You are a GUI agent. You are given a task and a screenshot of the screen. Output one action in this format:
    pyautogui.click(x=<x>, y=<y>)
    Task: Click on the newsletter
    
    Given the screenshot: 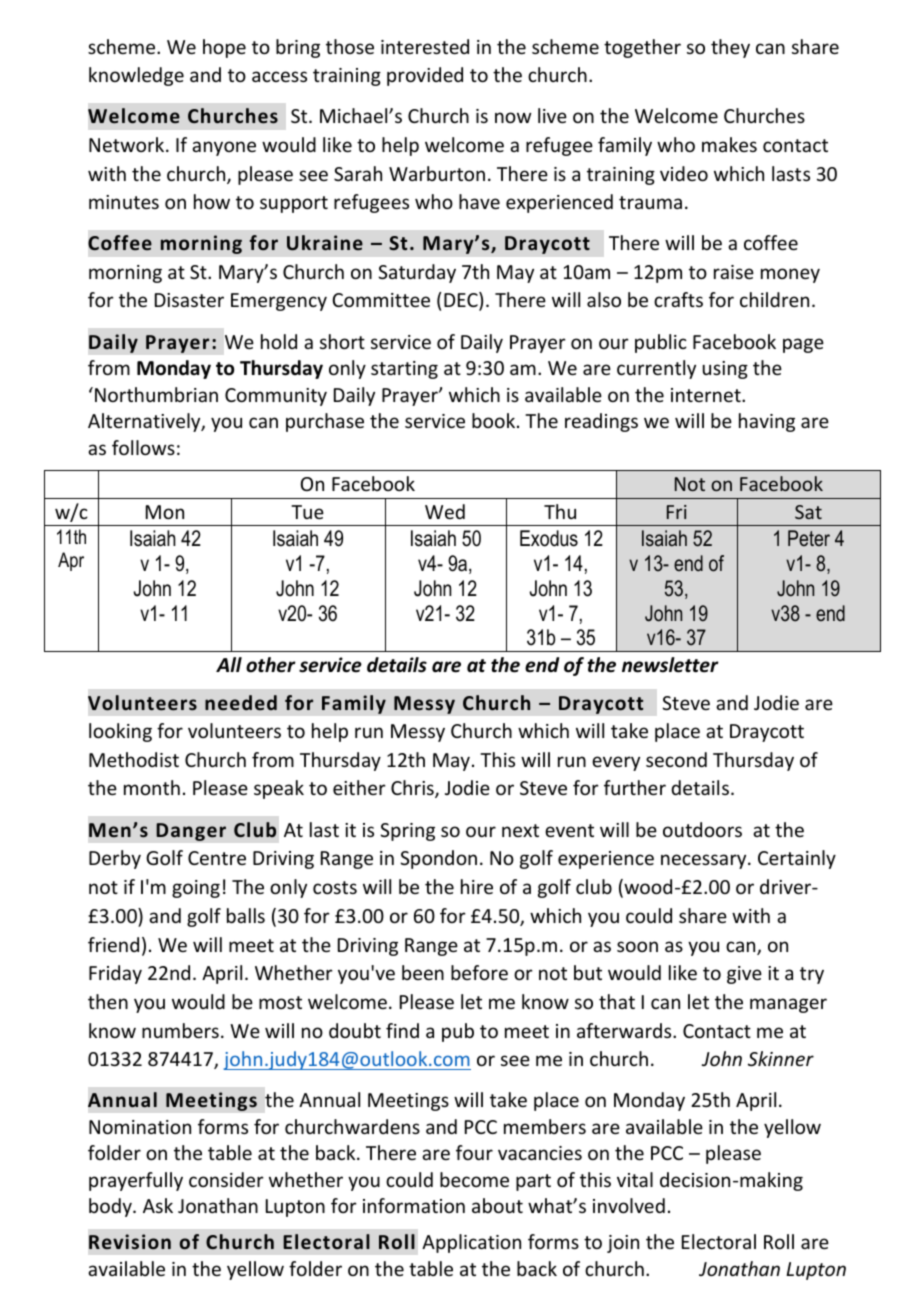 What is the action you would take?
    pyautogui.click(x=670, y=665)
